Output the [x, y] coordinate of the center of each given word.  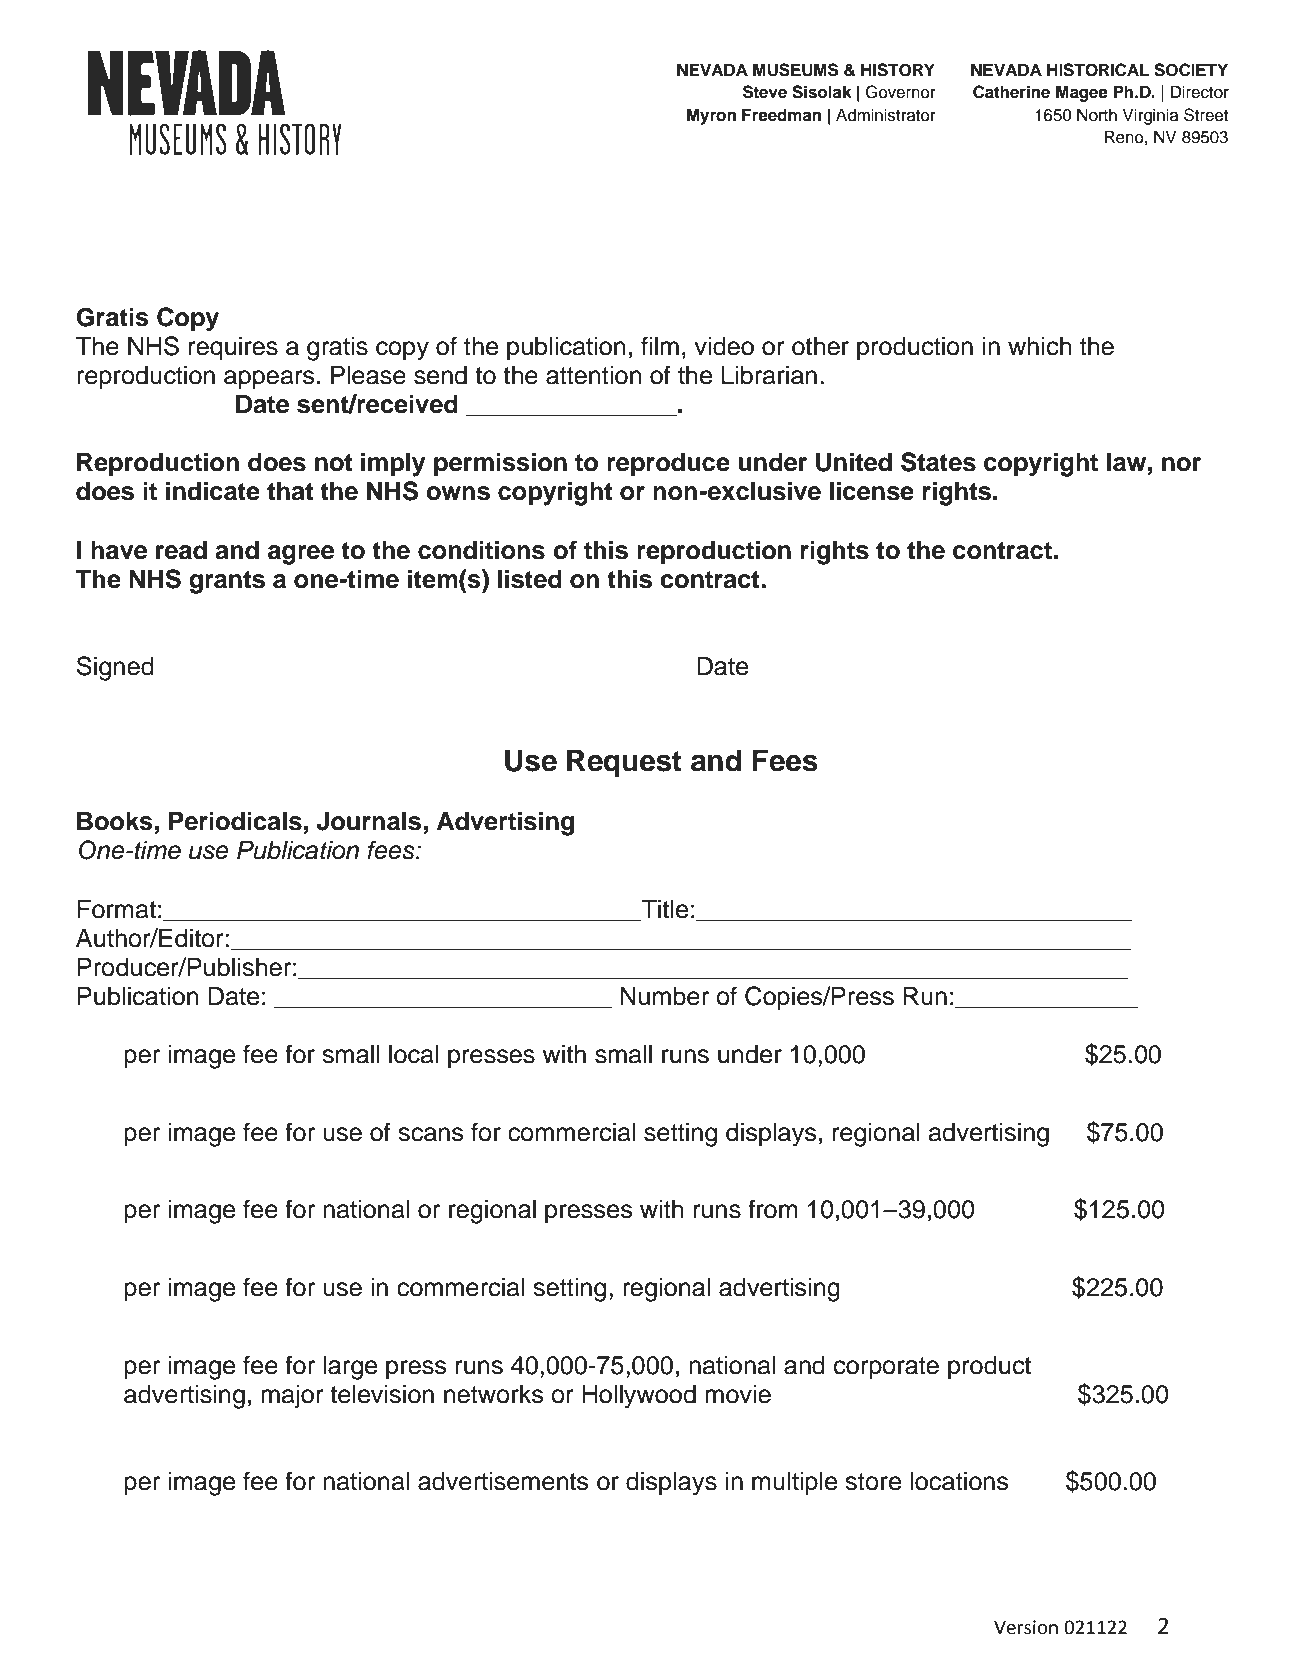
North [1097, 115]
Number [664, 996]
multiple [794, 1483]
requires [233, 348]
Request [624, 763]
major [292, 1397]
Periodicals [235, 821]
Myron [711, 116]
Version [1026, 1627]
